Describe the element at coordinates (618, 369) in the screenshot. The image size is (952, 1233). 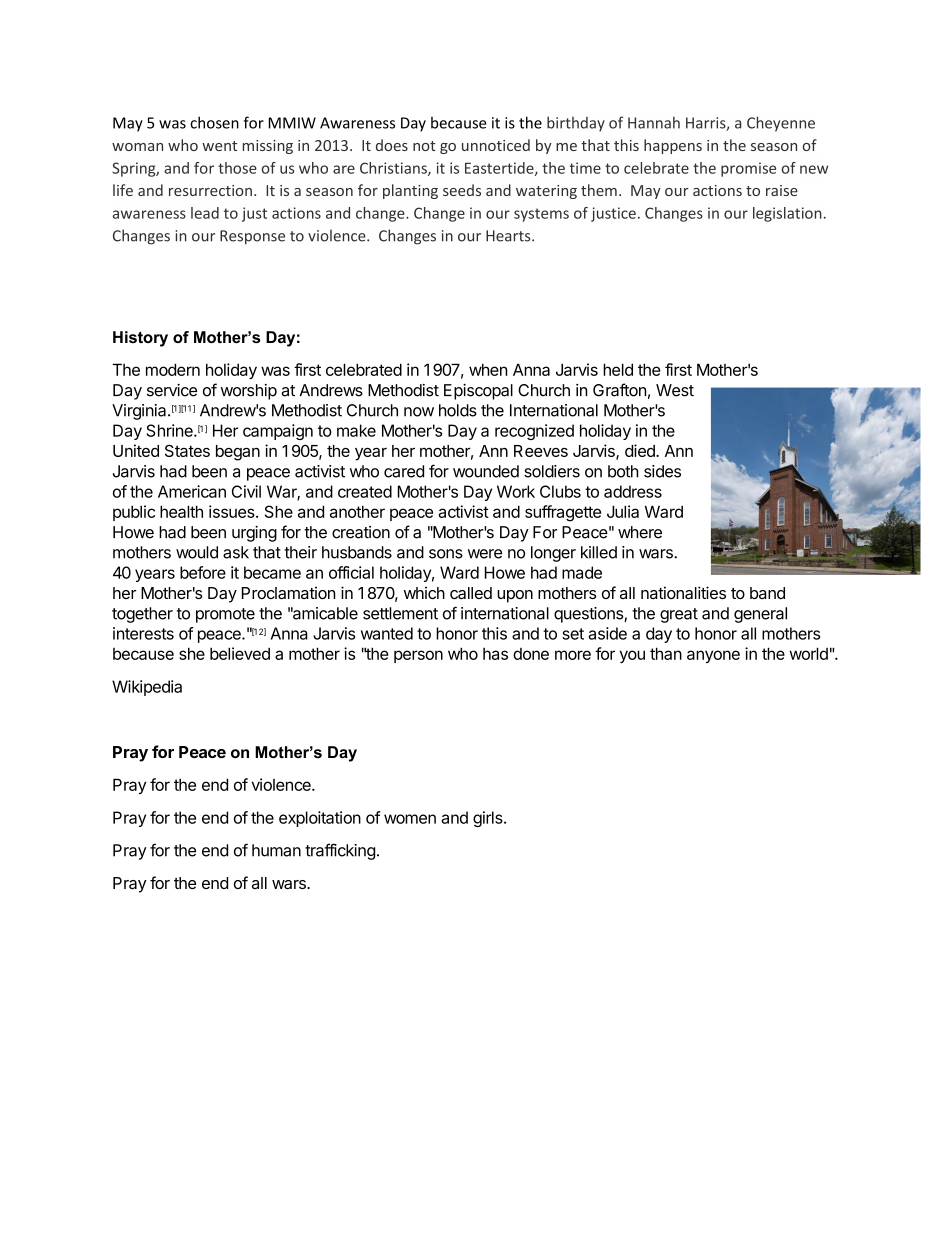
I see `held` at that location.
